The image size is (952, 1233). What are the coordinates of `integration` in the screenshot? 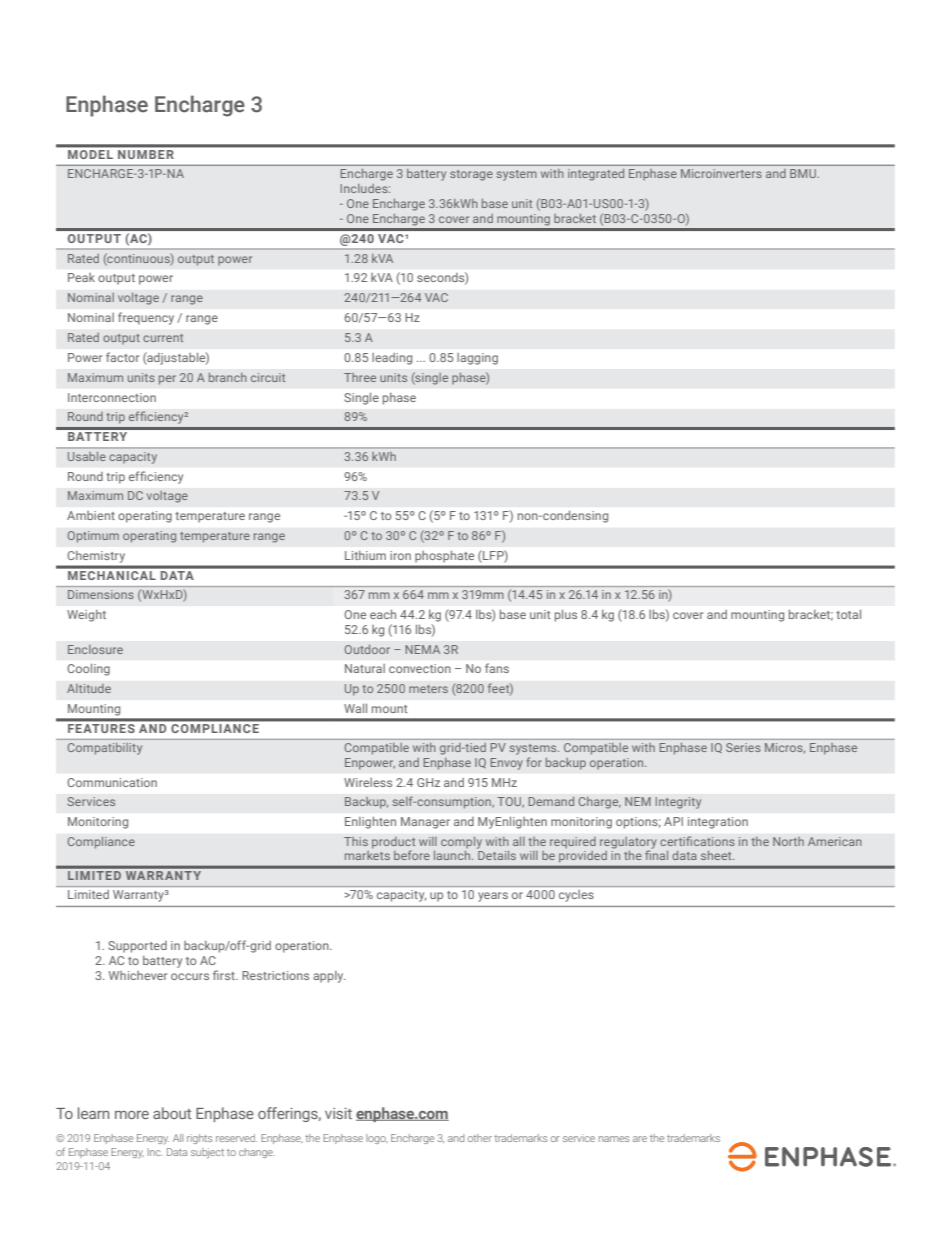 It's located at (718, 823).
